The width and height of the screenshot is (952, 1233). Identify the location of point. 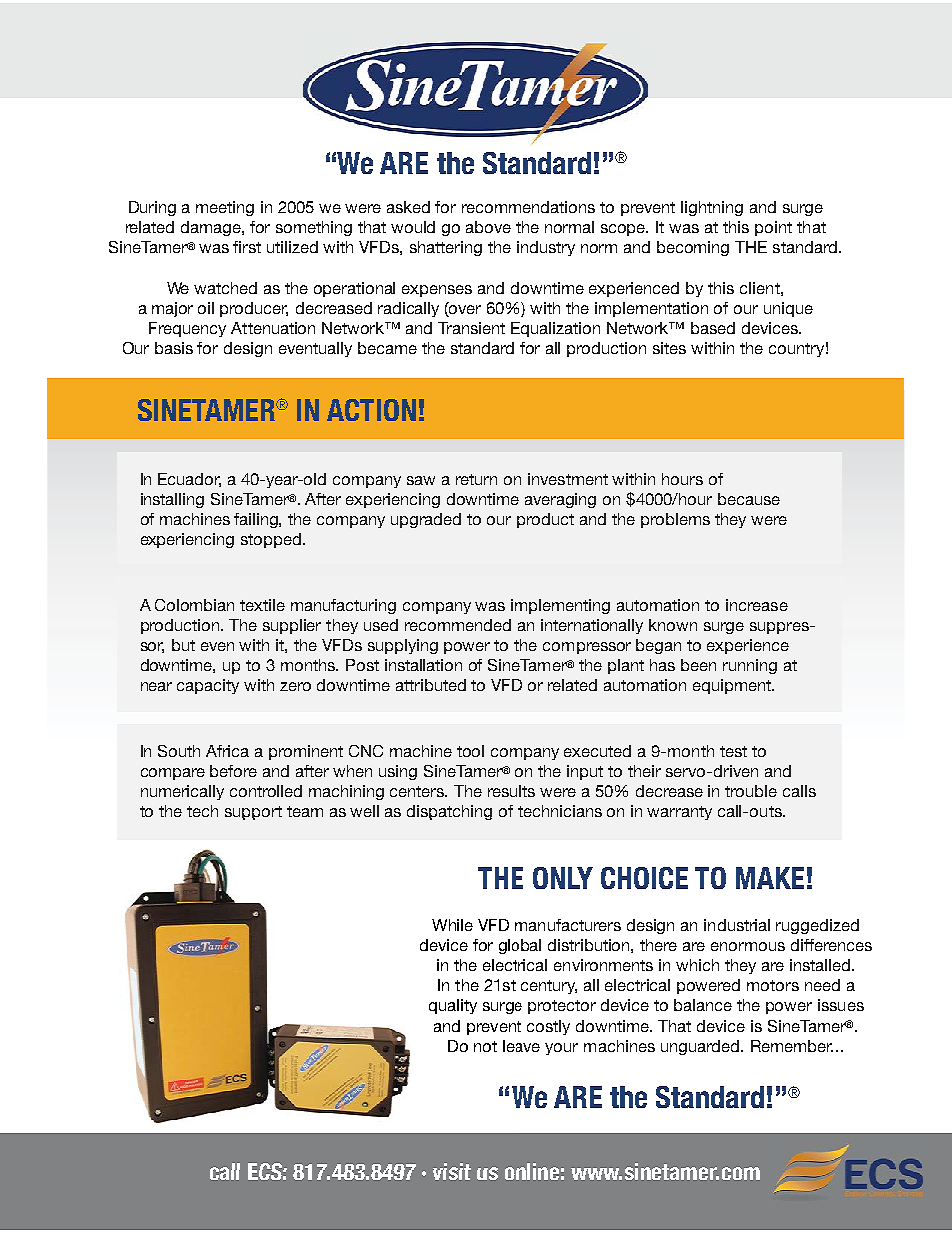
(773, 228).
